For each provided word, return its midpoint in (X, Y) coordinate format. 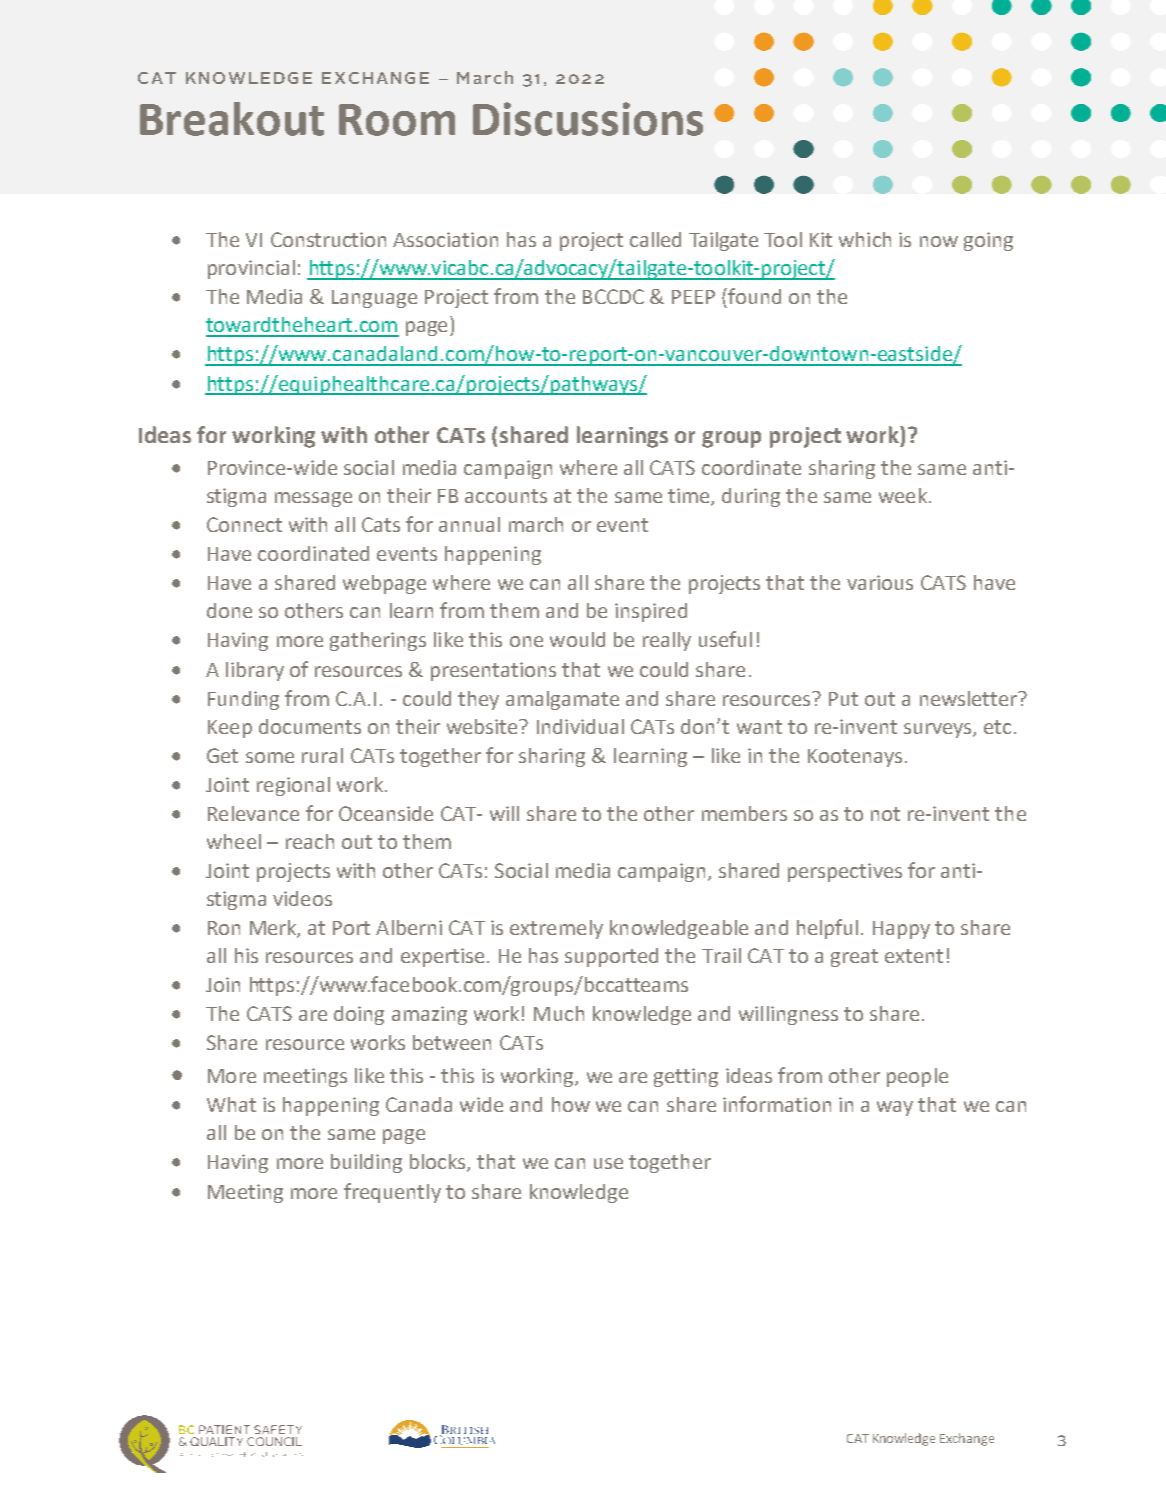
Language (374, 299)
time (690, 497)
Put (843, 699)
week (903, 495)
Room (397, 120)
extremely (556, 929)
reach (310, 841)
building (366, 1163)
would (577, 639)
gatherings (378, 641)
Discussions (588, 119)
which (865, 239)
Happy (901, 930)
